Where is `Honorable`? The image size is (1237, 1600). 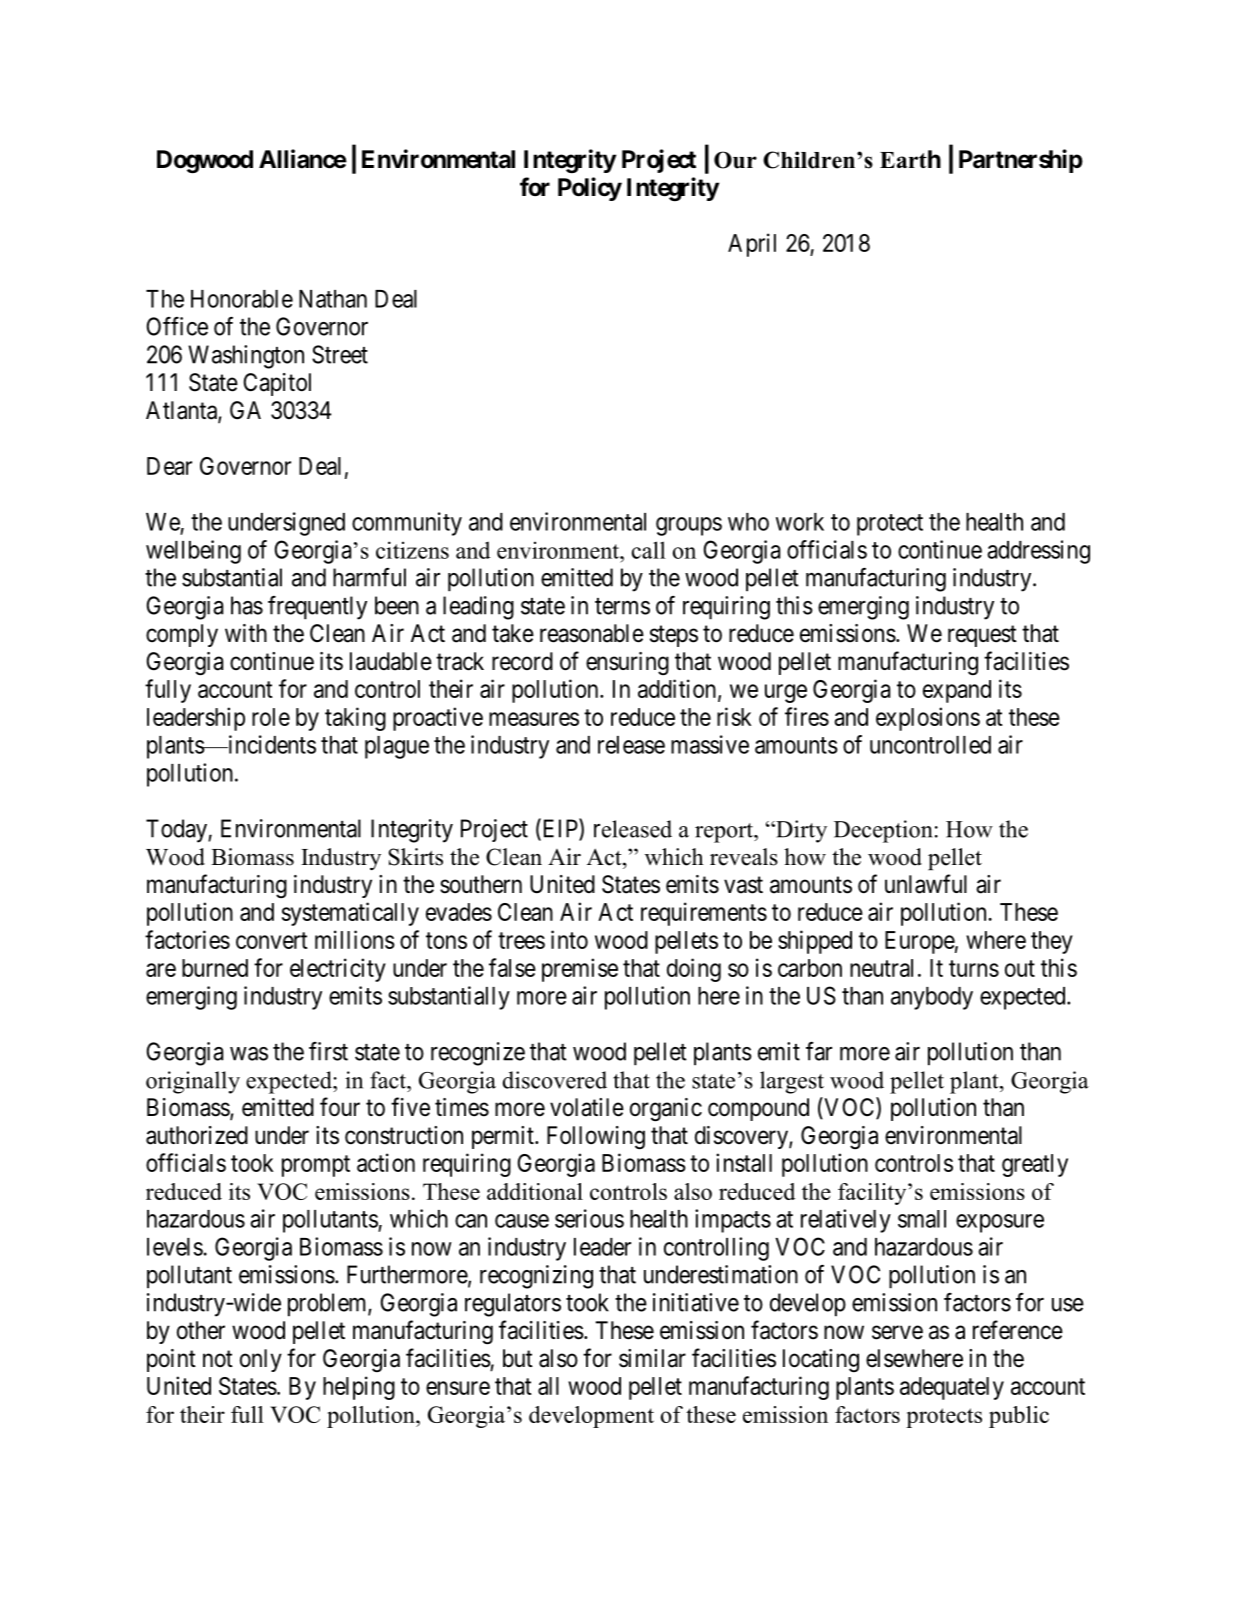 Honorable is located at coordinates (242, 299).
